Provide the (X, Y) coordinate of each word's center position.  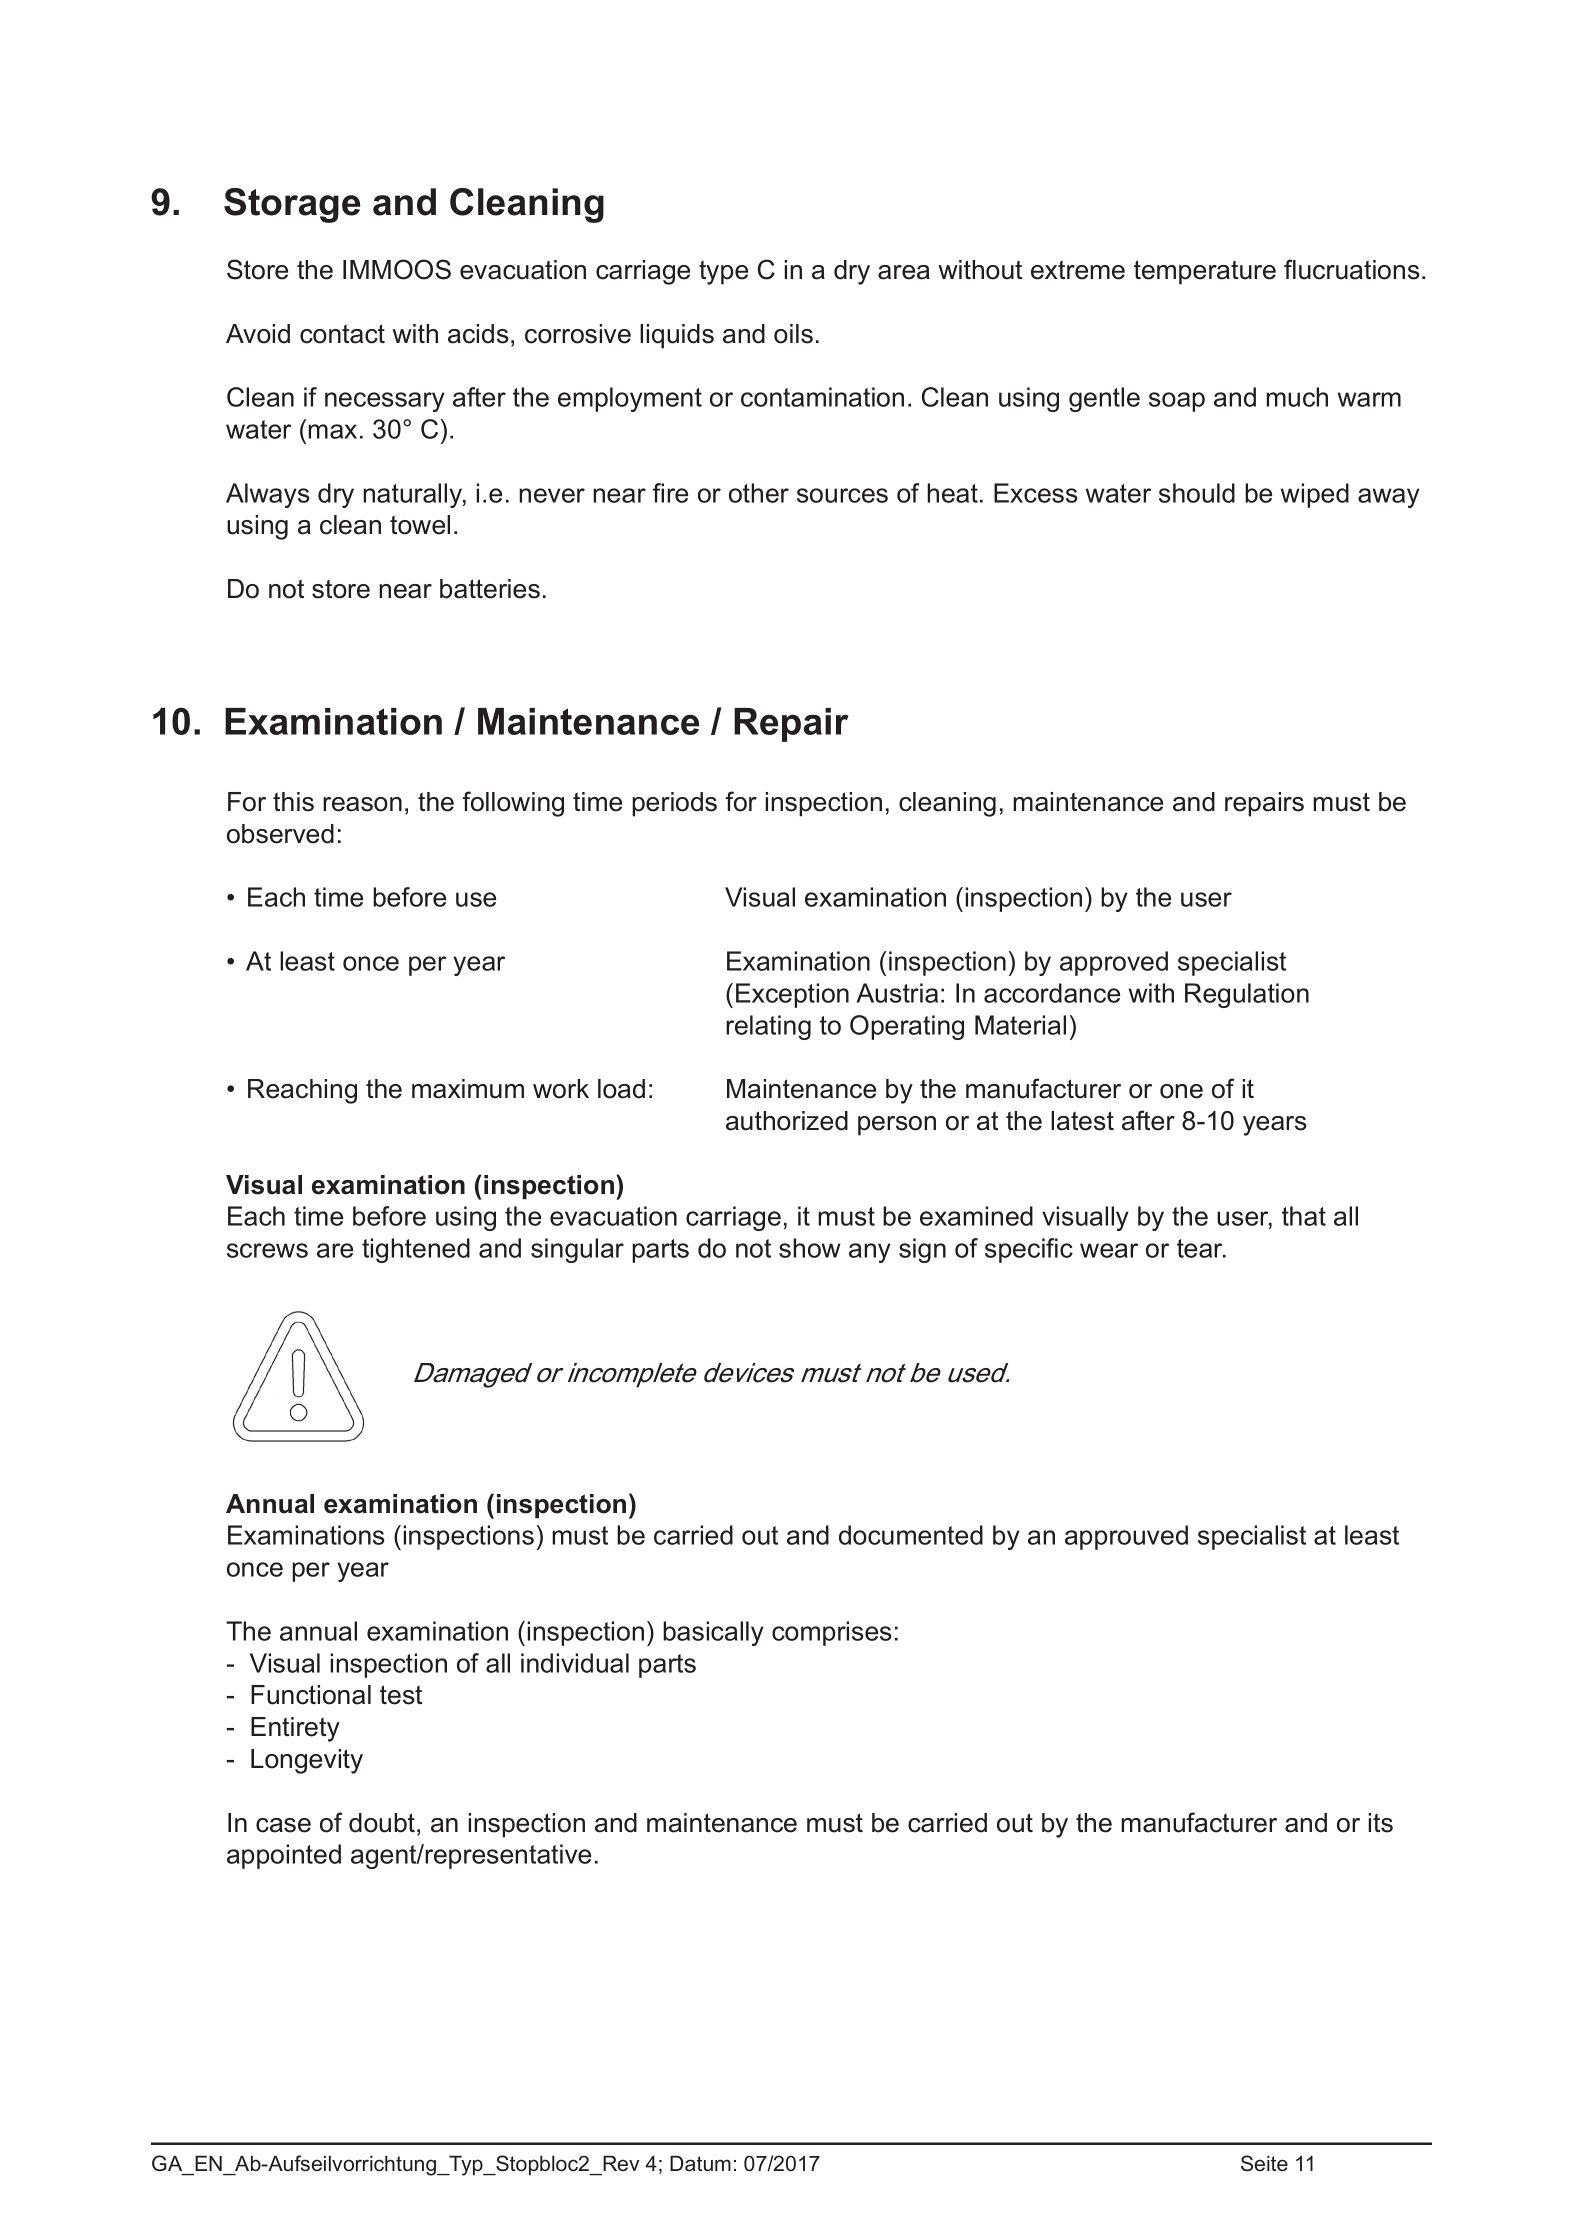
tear (1201, 1248)
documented (911, 1535)
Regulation (1247, 995)
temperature (1205, 272)
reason (362, 804)
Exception (792, 995)
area (904, 272)
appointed (284, 1856)
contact (342, 334)
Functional (311, 1695)
